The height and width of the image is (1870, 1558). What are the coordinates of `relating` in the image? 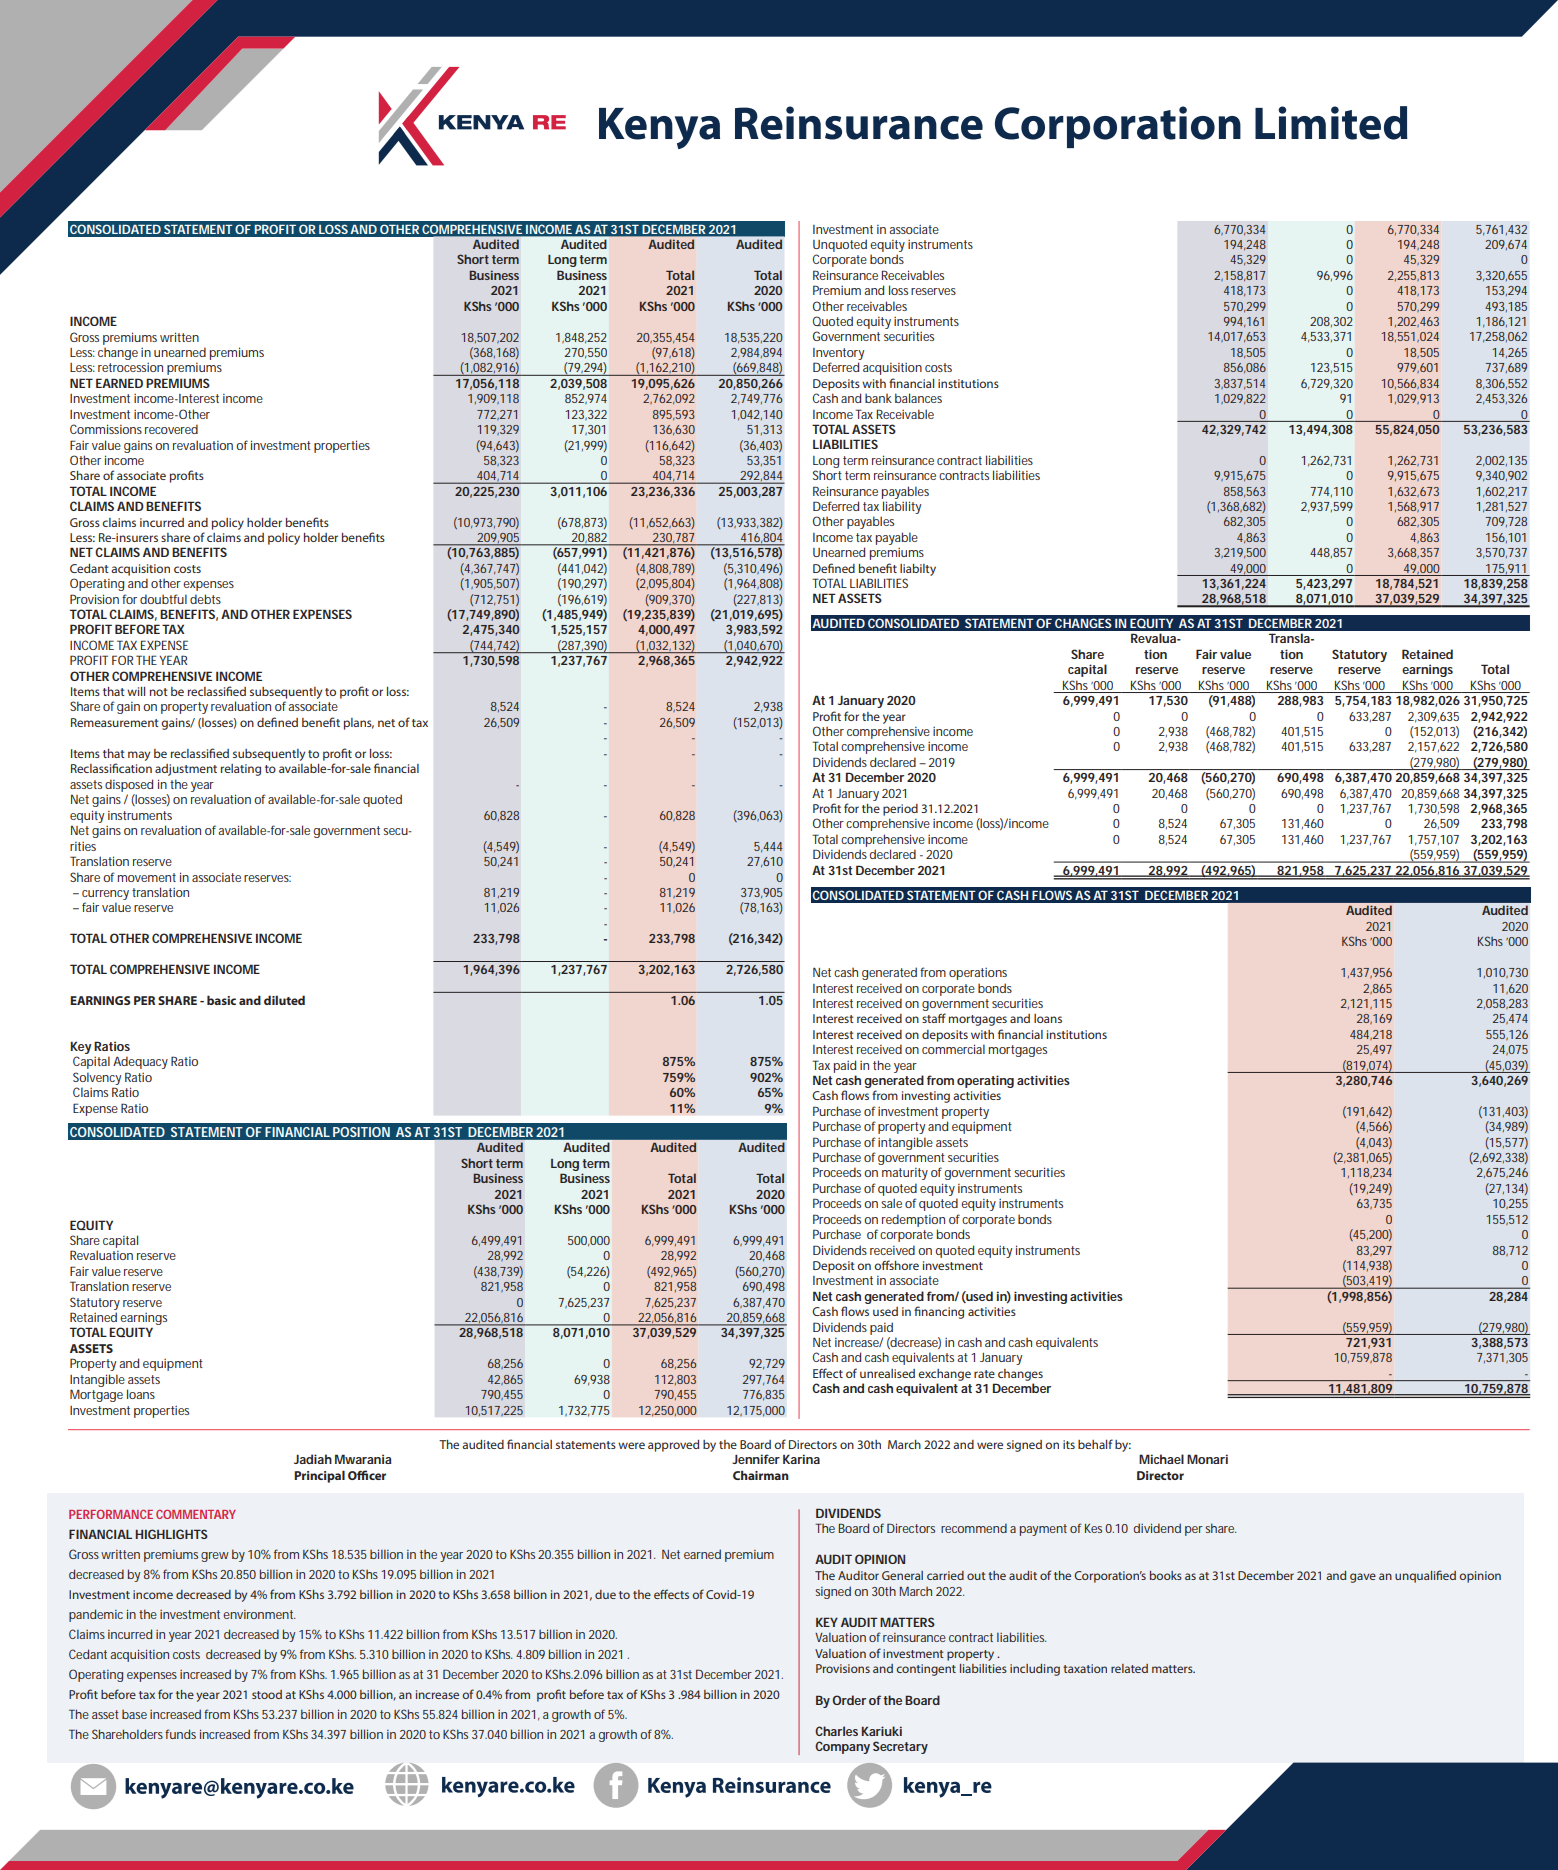 It's located at (241, 770).
